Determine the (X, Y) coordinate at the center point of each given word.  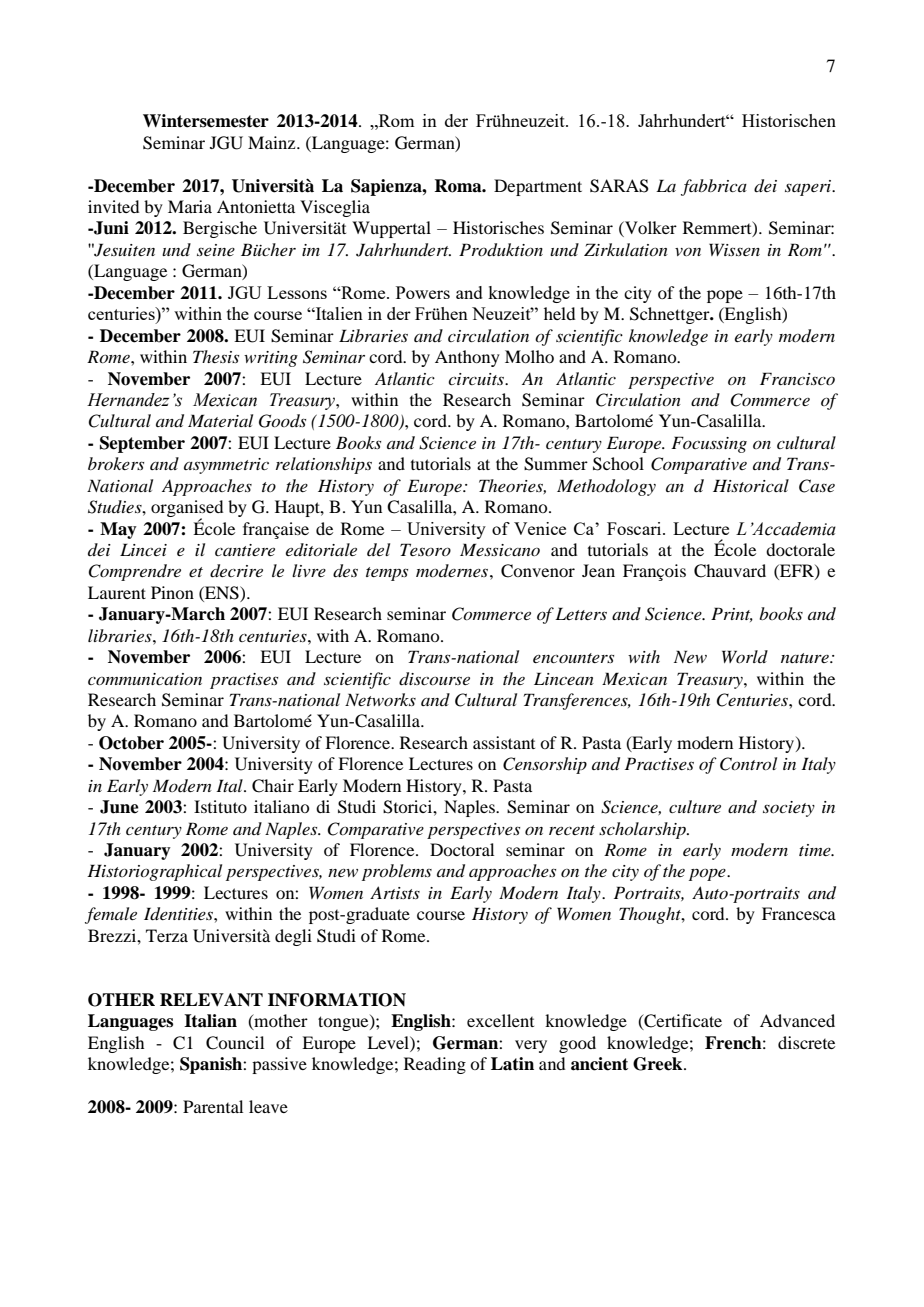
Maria (190, 206)
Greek (659, 1064)
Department (538, 187)
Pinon (172, 592)
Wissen (734, 249)
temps (387, 574)
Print (732, 614)
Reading (435, 1065)
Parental (213, 1106)
